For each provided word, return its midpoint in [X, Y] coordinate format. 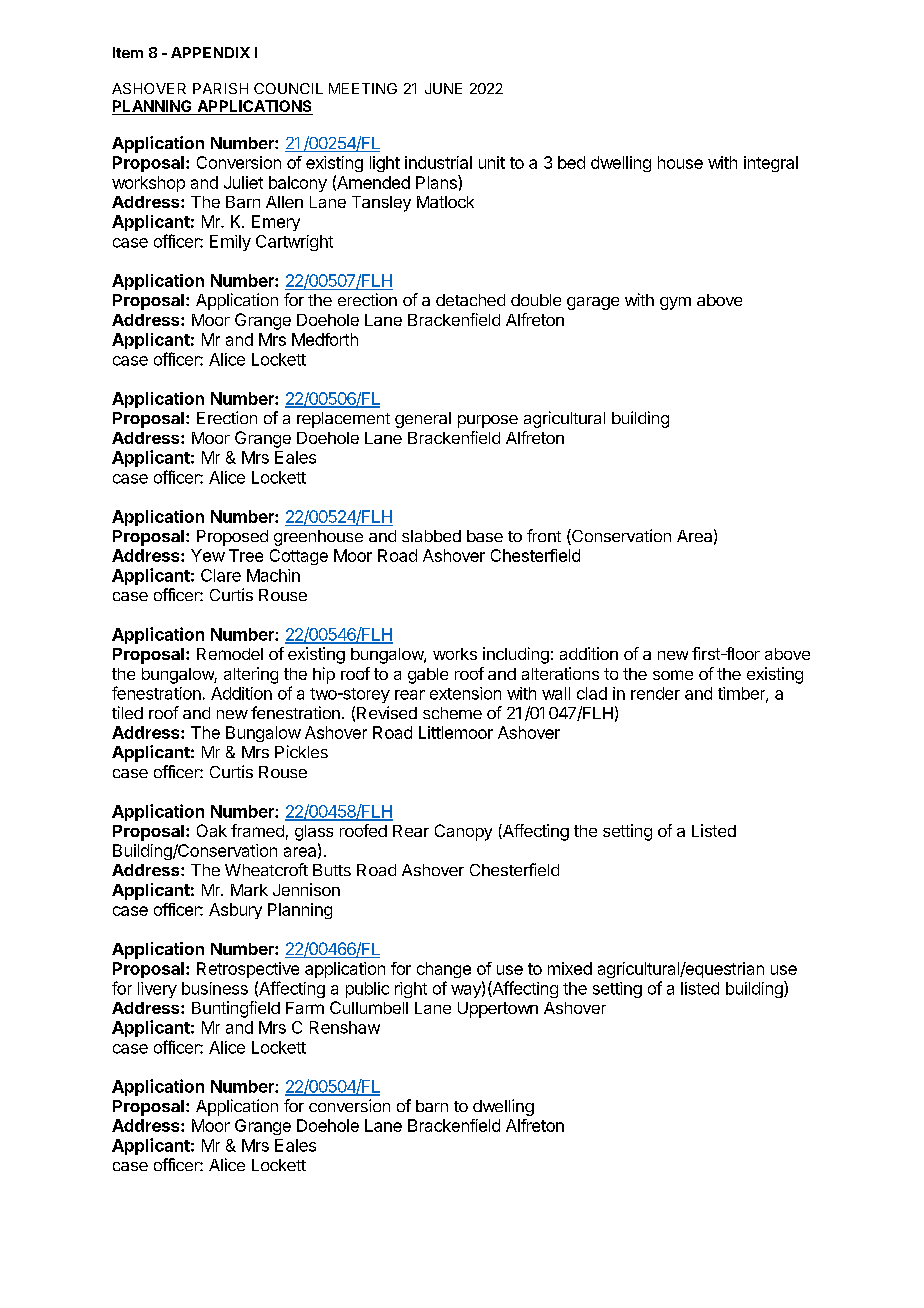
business [215, 988]
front [544, 535]
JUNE [443, 88]
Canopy [463, 832]
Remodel [230, 654]
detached [470, 300]
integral [771, 164]
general [423, 420]
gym [675, 303]
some [673, 675]
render [655, 693]
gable [428, 676]
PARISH [220, 88]
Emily [230, 243]
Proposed [232, 538]
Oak [212, 830]
